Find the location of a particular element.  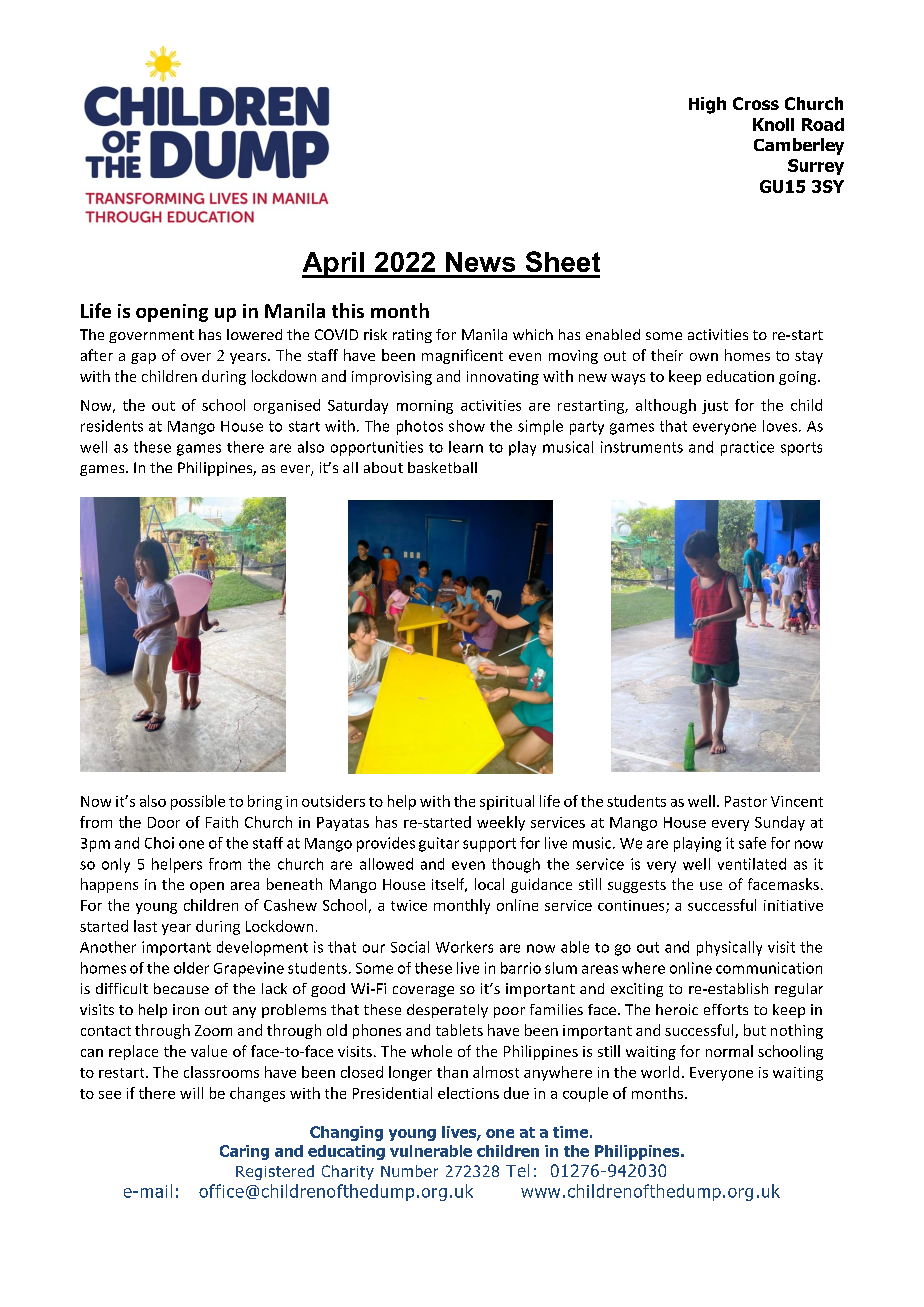

last is located at coordinates (145, 926).
